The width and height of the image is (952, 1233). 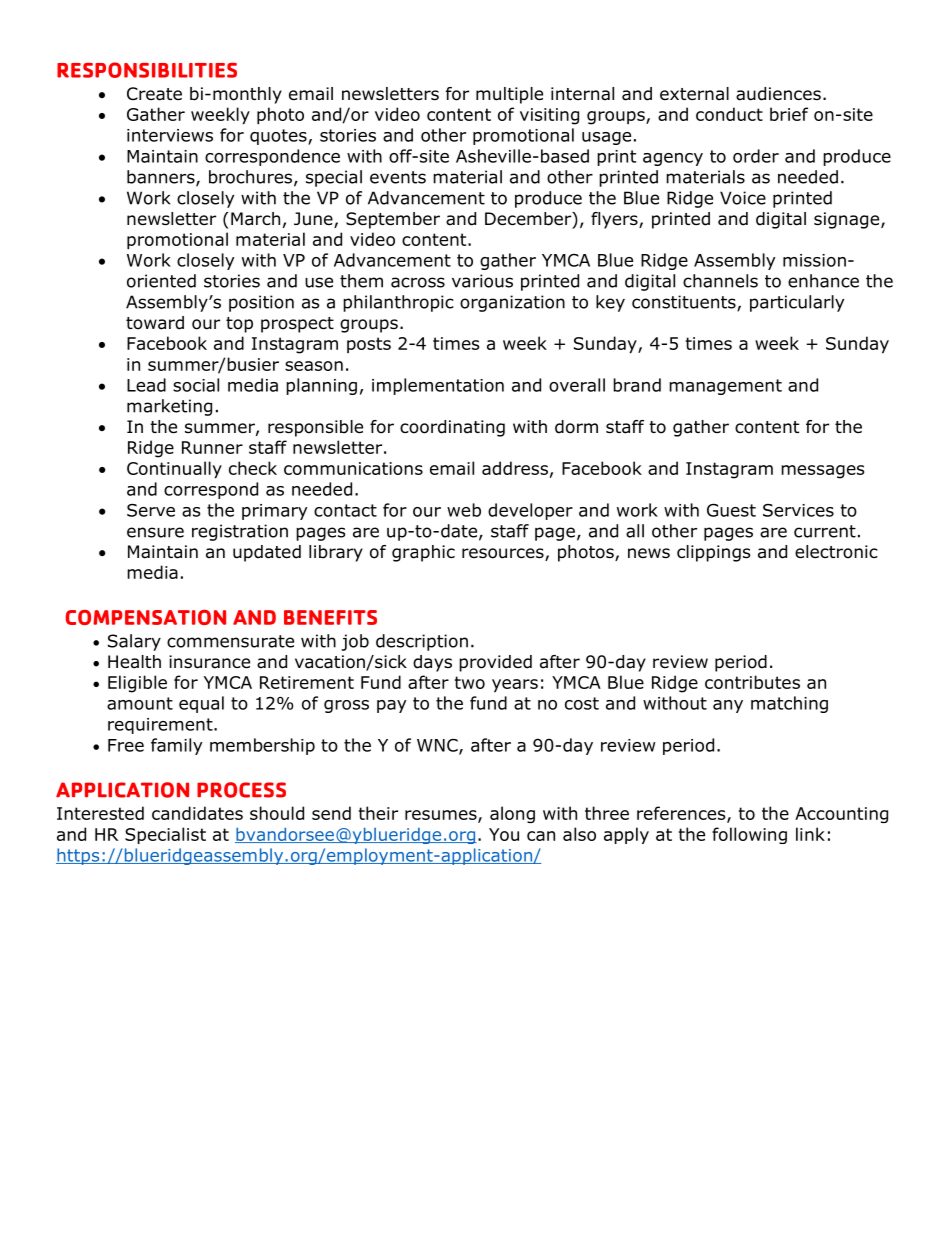 I want to click on PROCESS, so click(x=241, y=790).
